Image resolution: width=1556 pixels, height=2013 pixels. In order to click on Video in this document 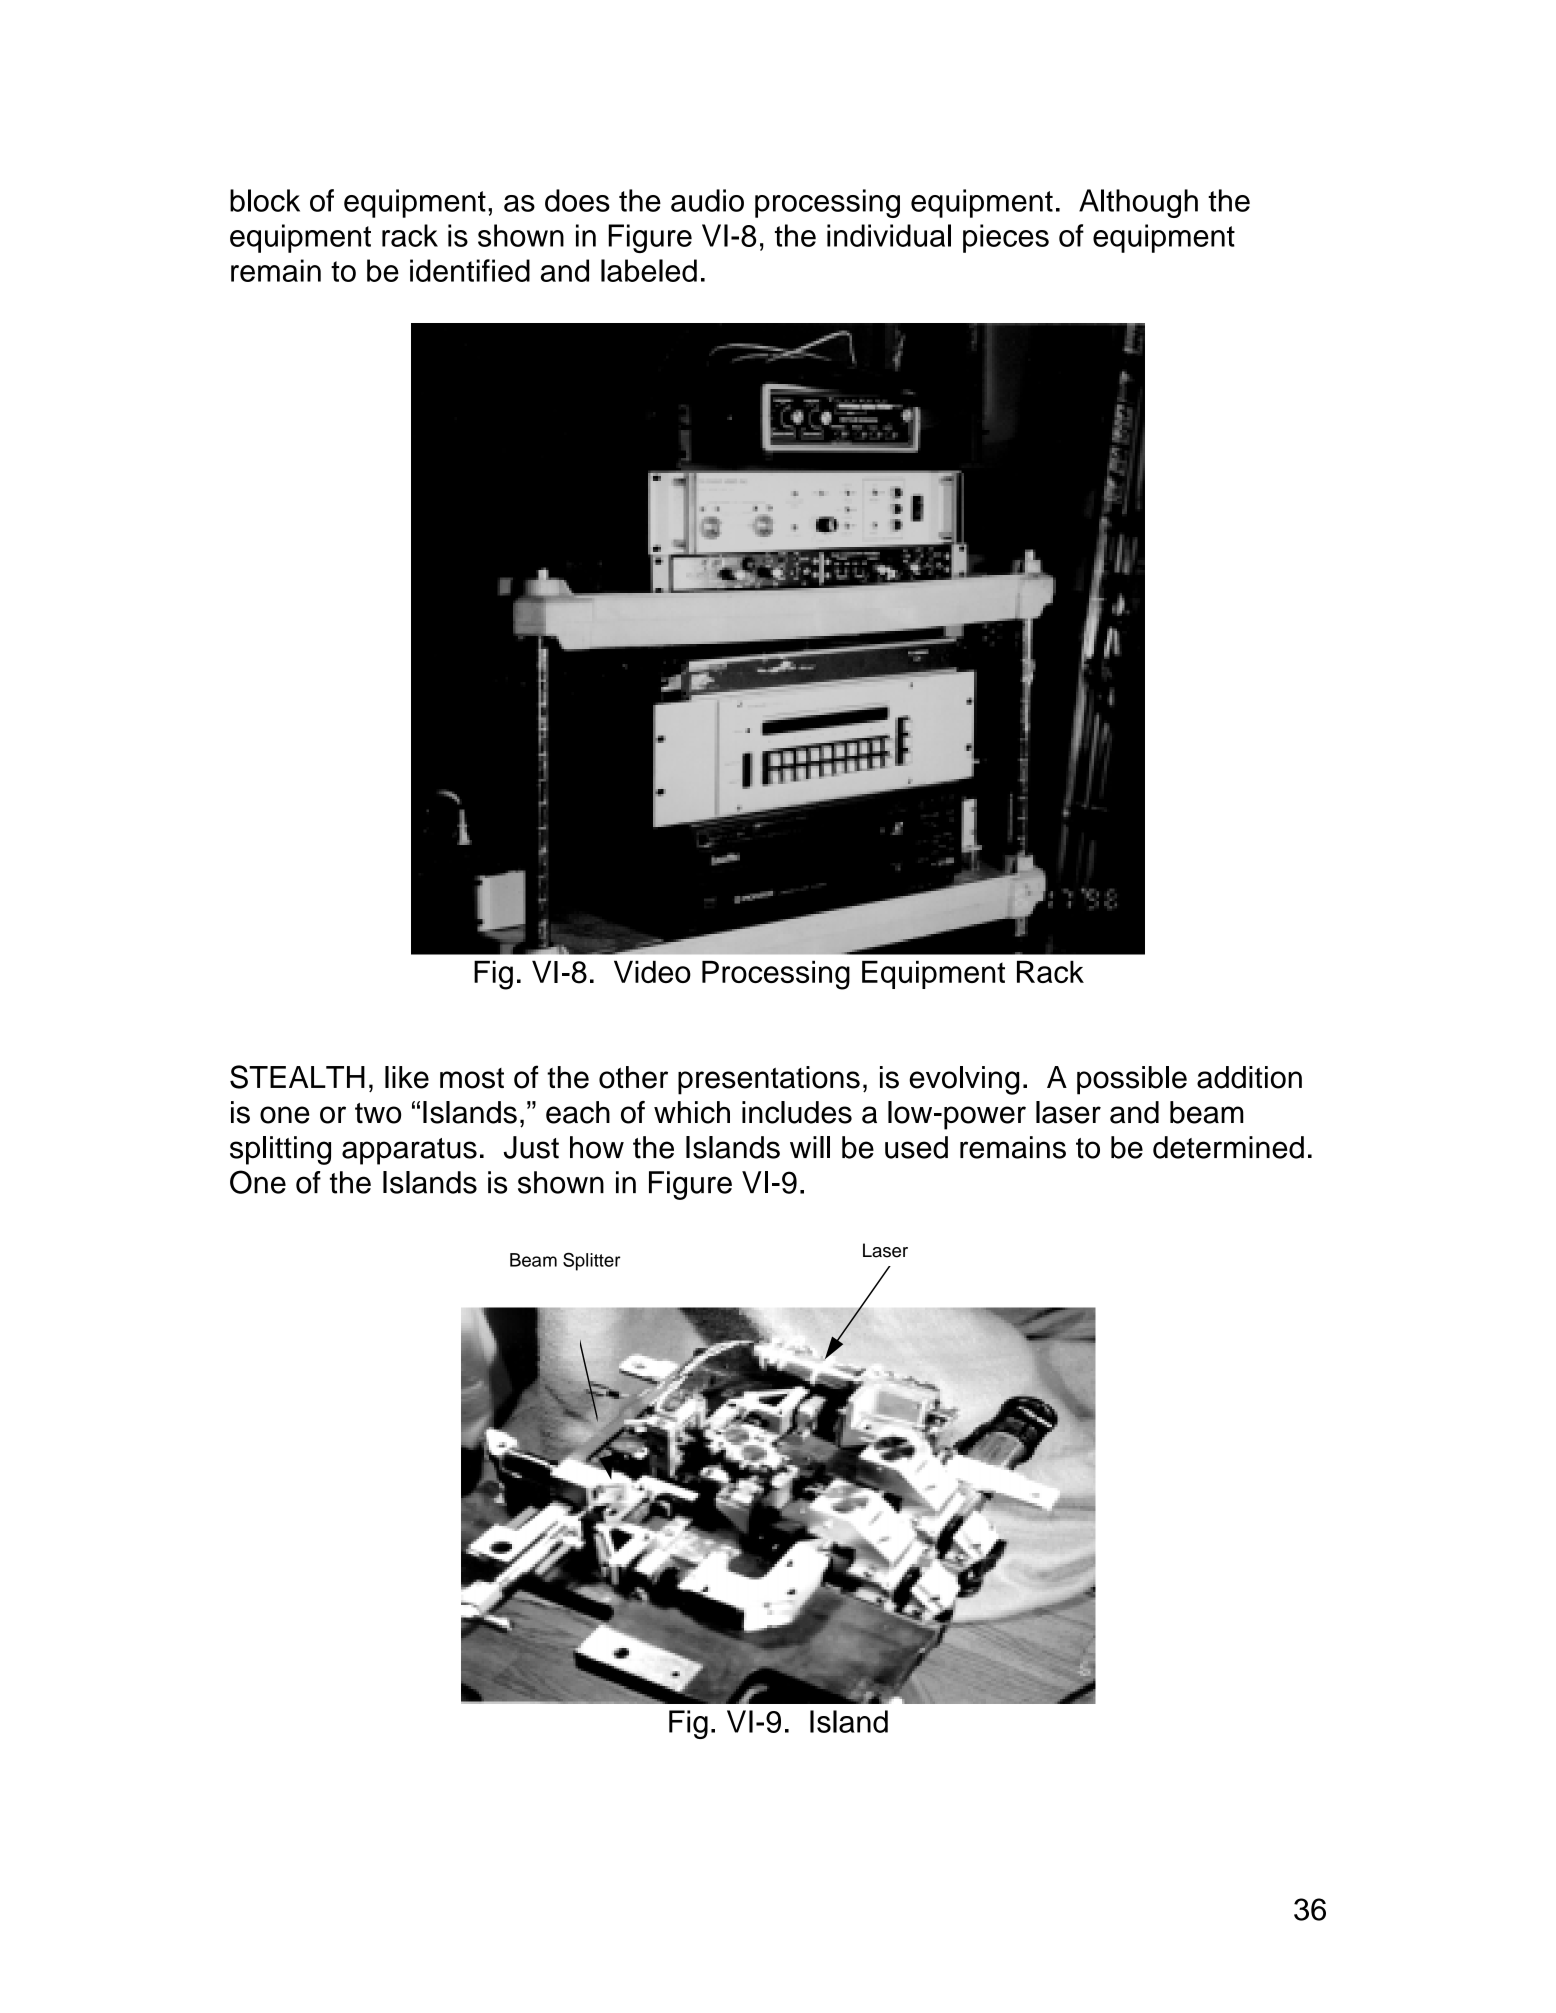, I will do `click(652, 971)`.
